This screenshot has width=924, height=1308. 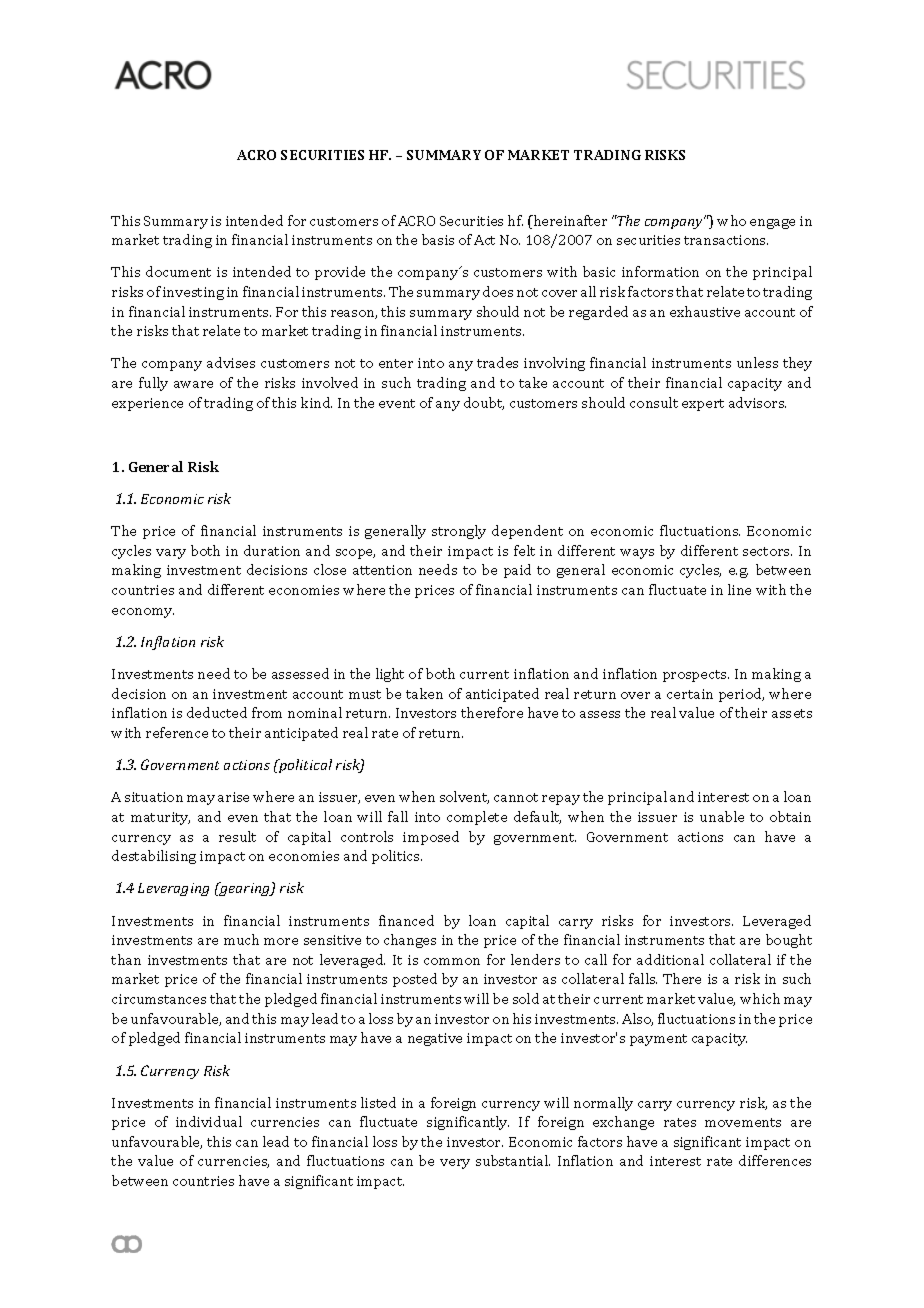 What do you see at coordinates (438, 239) in the screenshot?
I see `basis` at bounding box center [438, 239].
